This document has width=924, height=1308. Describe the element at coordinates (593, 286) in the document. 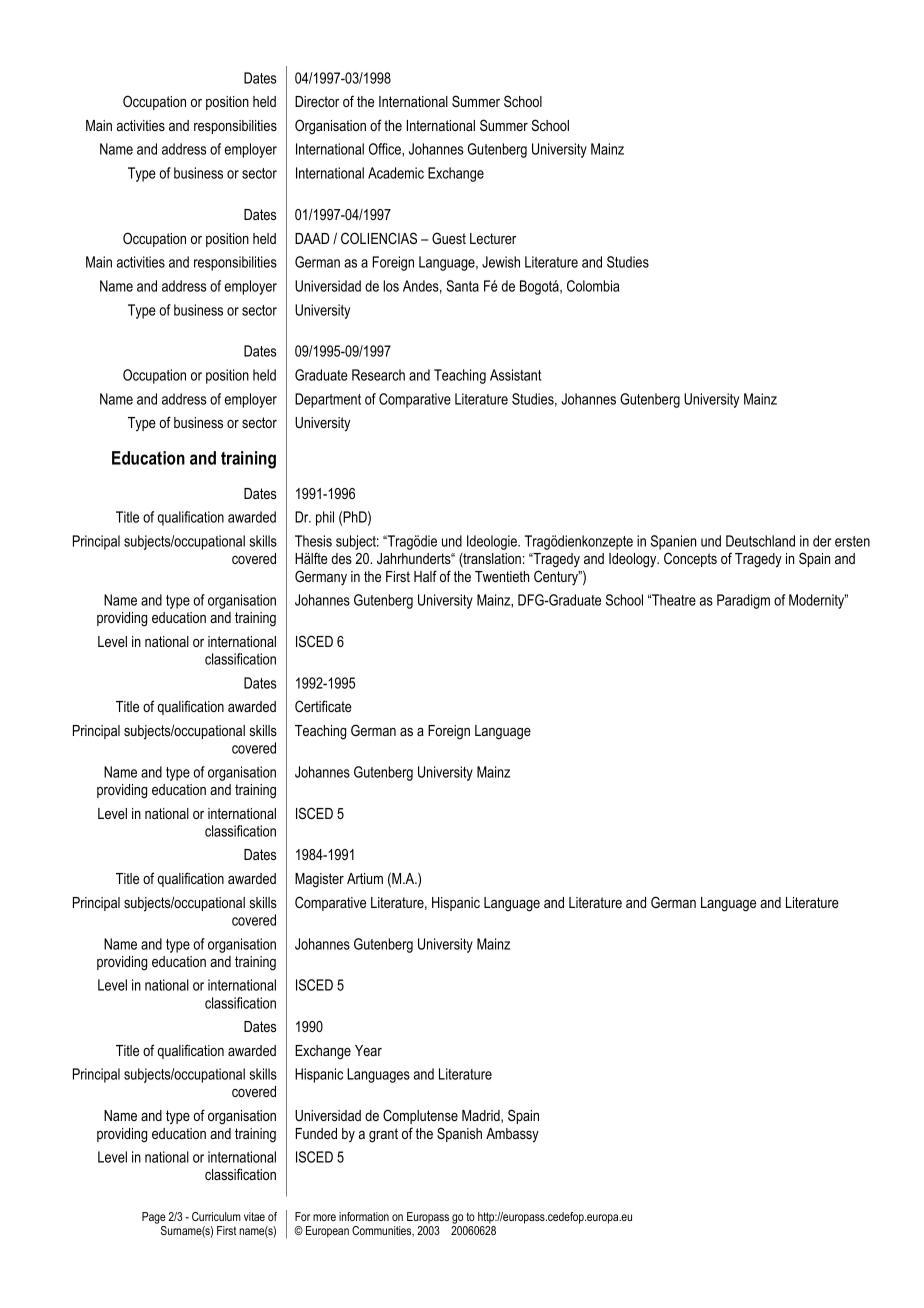

I see `Colombia` at that location.
